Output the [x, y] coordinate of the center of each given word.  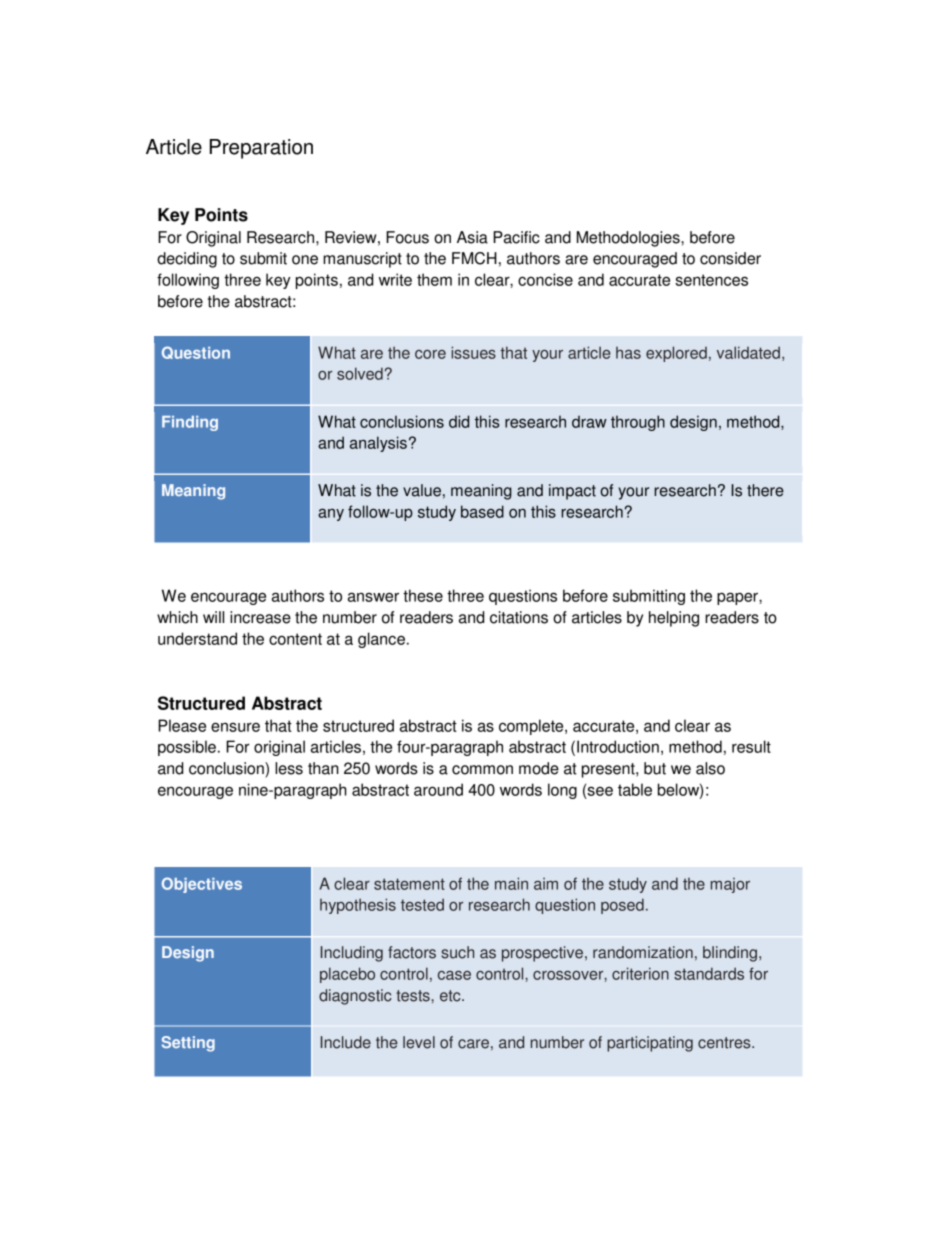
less [289, 768]
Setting [188, 1044]
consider [730, 258]
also [710, 768]
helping [674, 619]
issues [473, 352]
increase [260, 617]
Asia [472, 237]
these [423, 595]
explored [676, 354]
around [438, 789]
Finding [190, 423]
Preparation [261, 149]
